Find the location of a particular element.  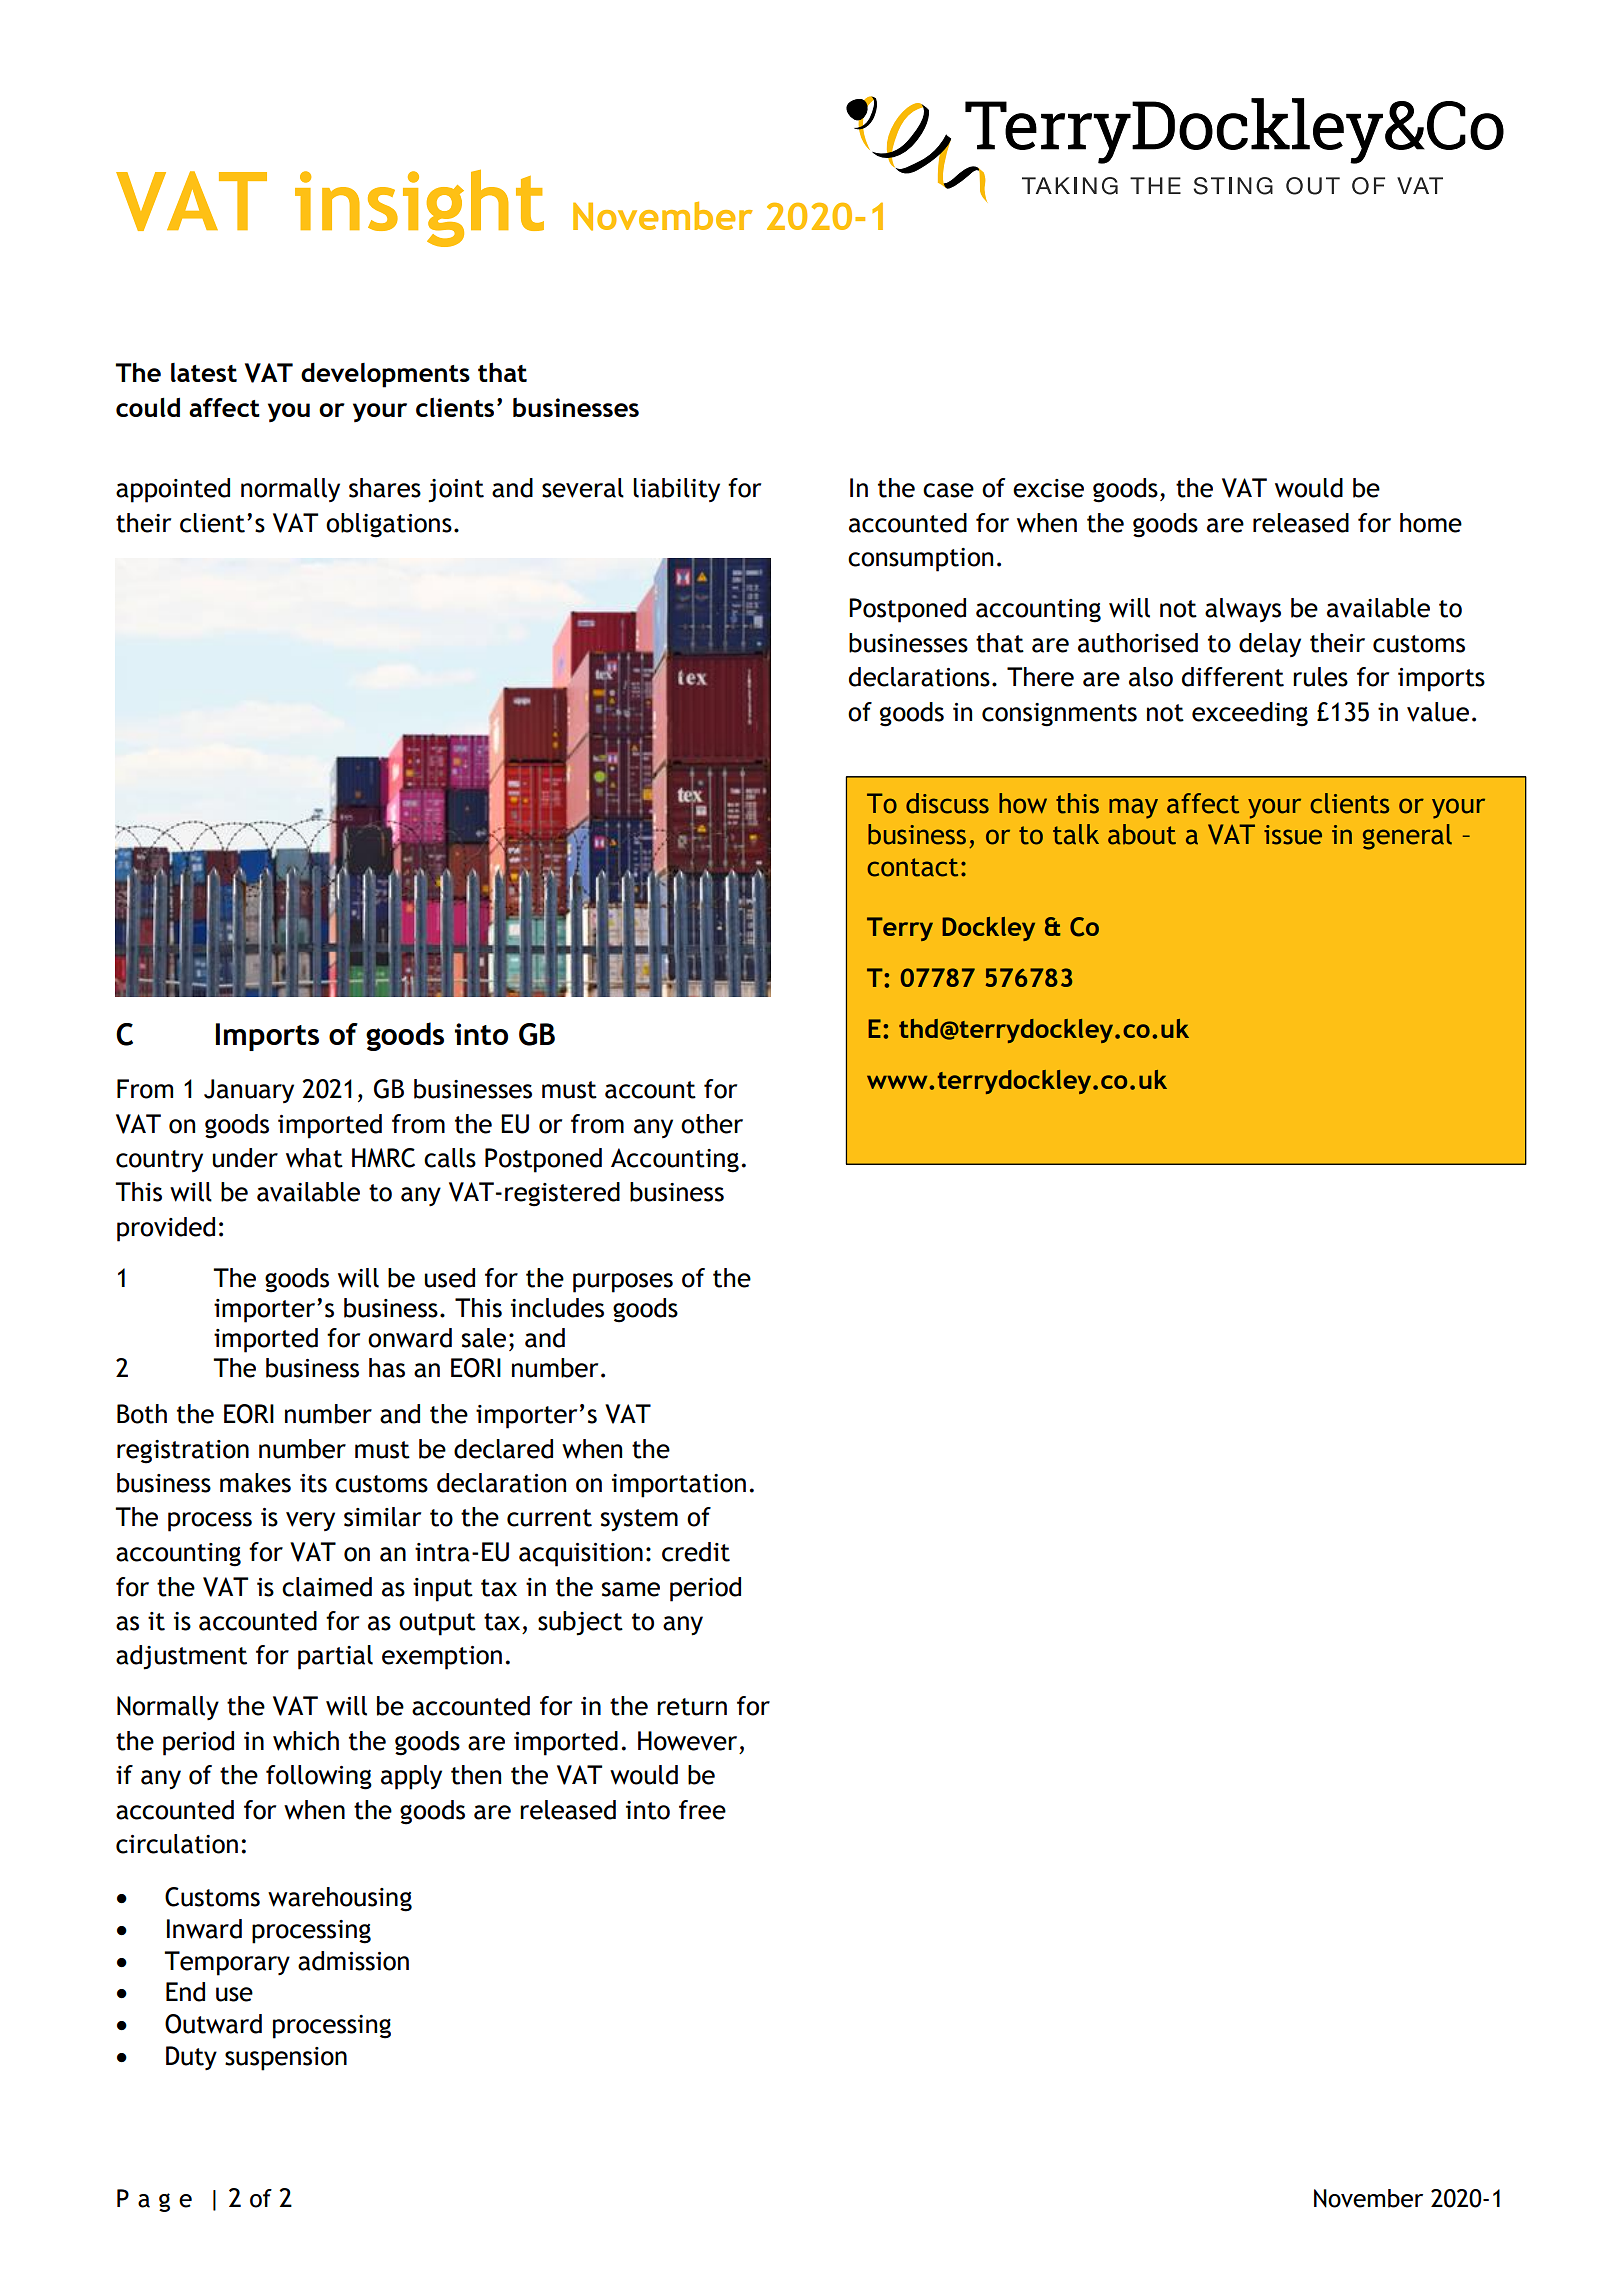

exceeding is located at coordinates (1250, 714).
